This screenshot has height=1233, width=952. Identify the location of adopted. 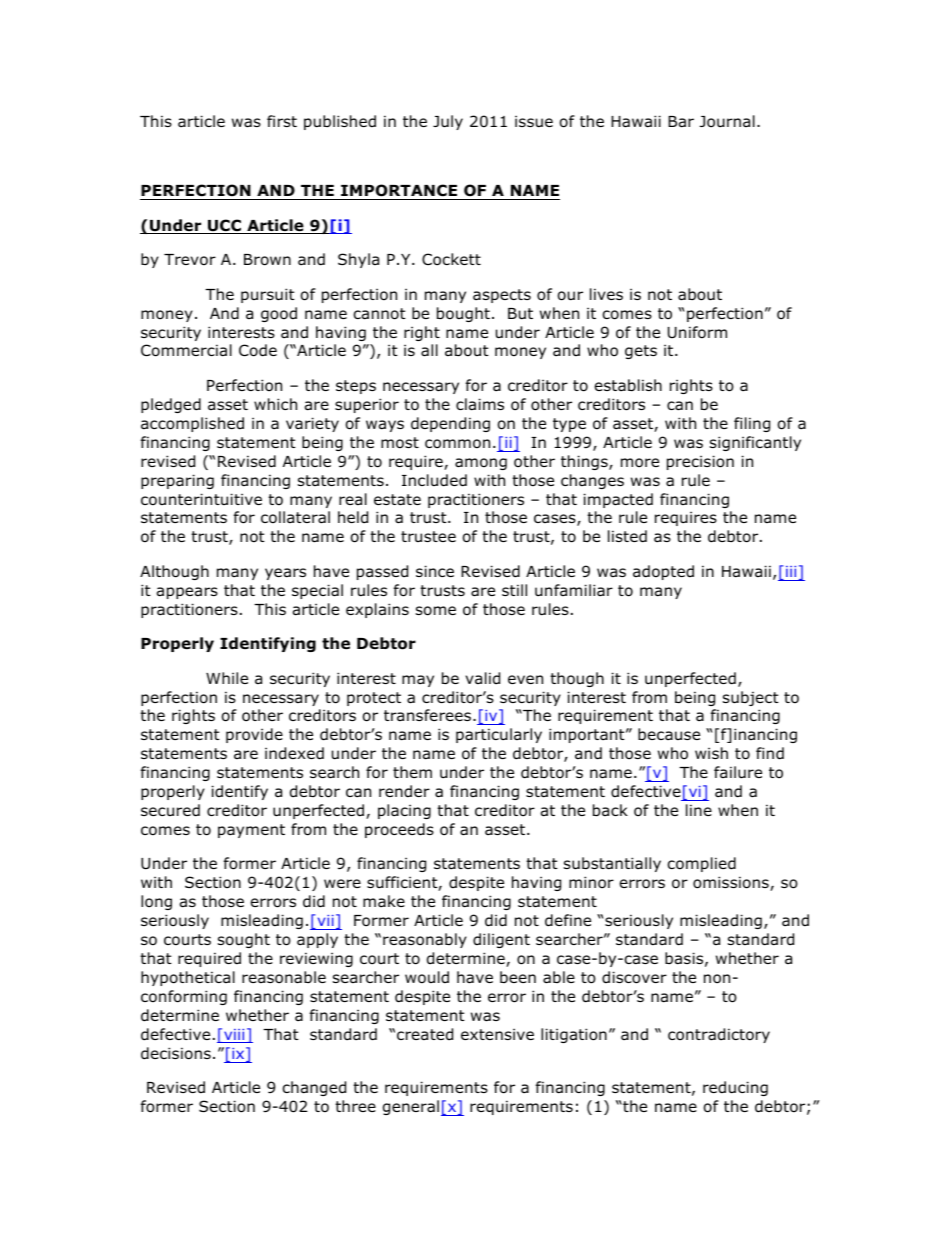
(663, 572).
